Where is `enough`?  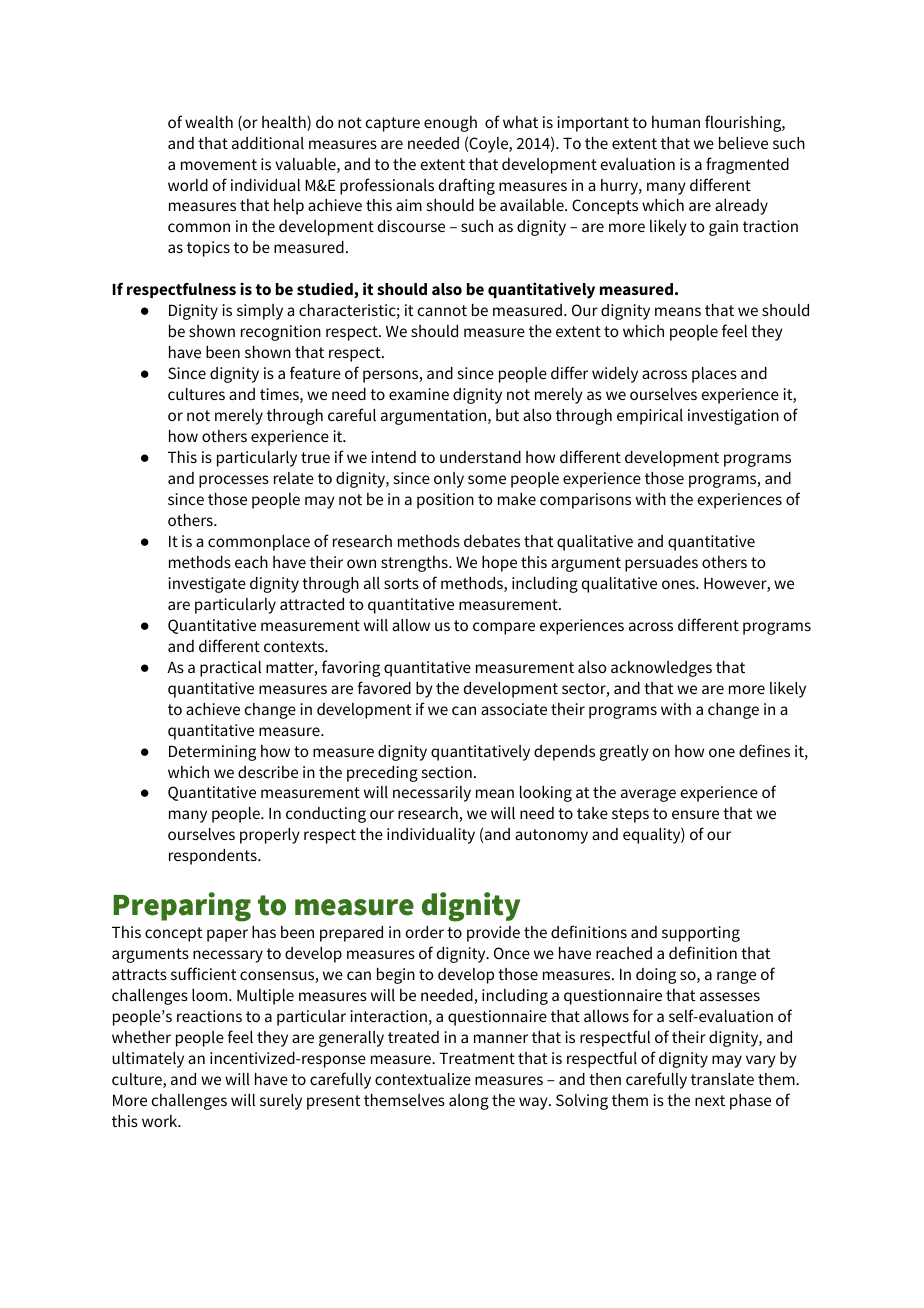
enough is located at coordinates (450, 124).
